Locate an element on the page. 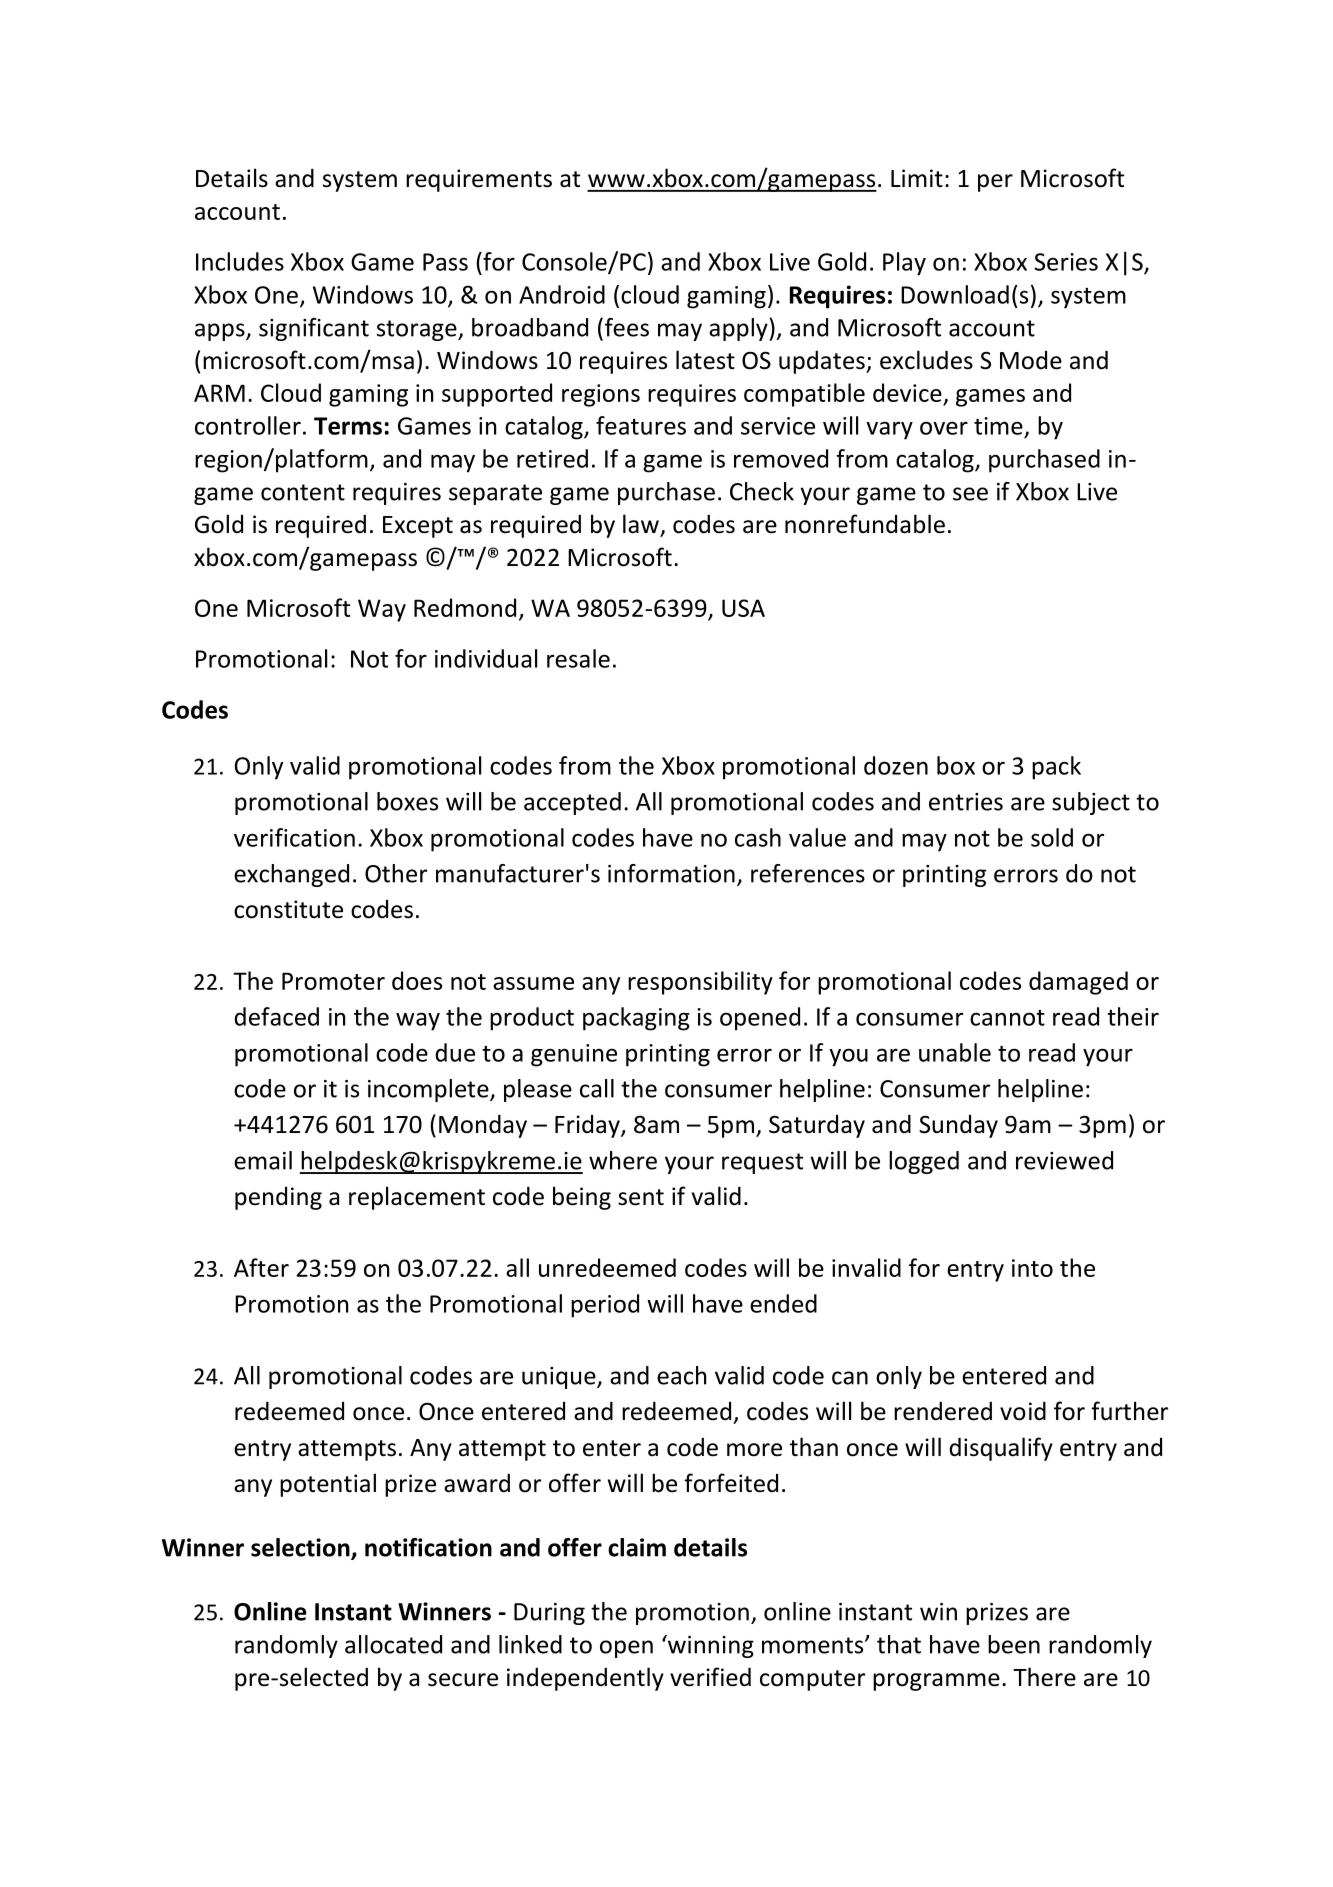  entries is located at coordinates (966, 802).
